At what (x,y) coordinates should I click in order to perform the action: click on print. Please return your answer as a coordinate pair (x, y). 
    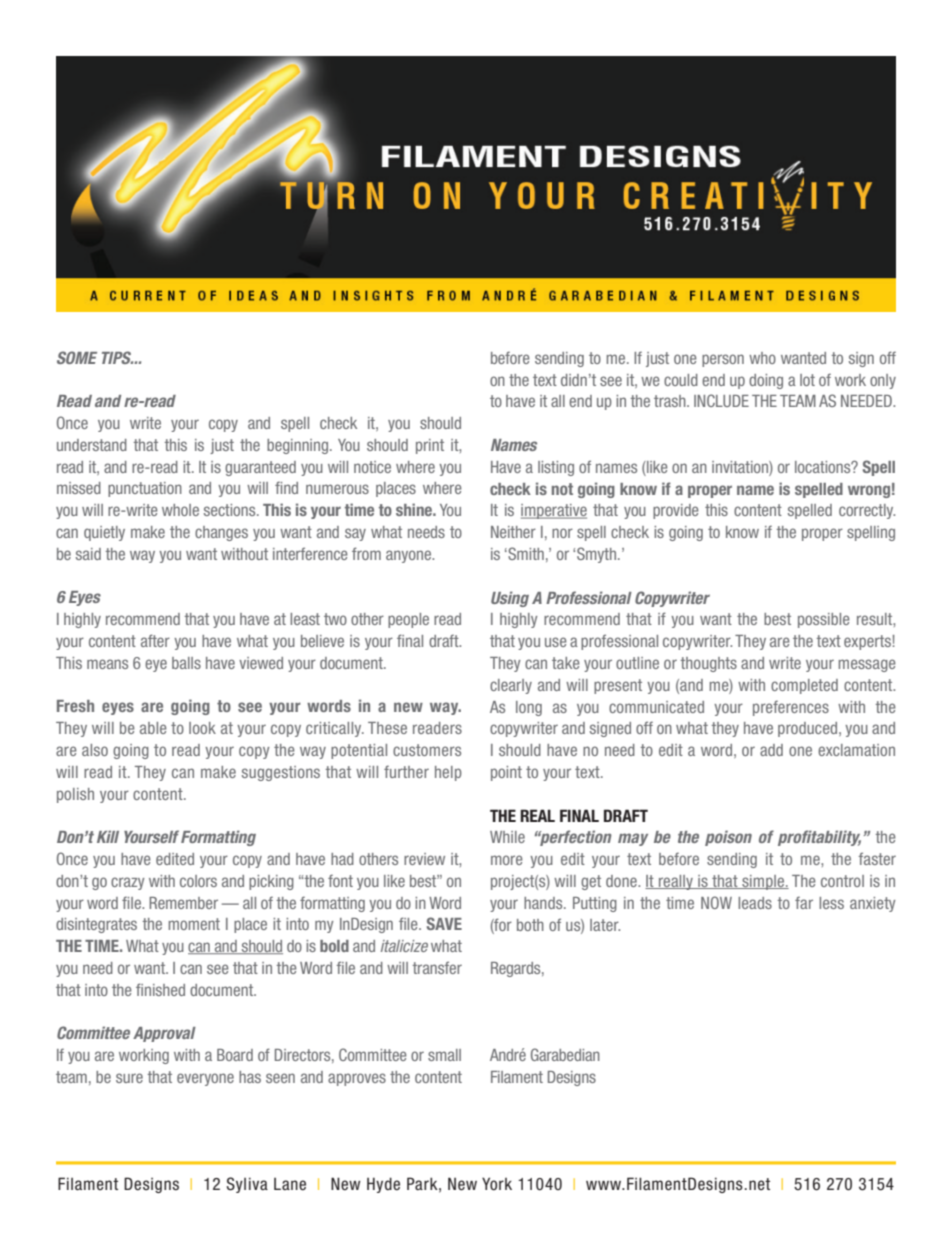
    Looking at the image, I should click on (430, 446).
